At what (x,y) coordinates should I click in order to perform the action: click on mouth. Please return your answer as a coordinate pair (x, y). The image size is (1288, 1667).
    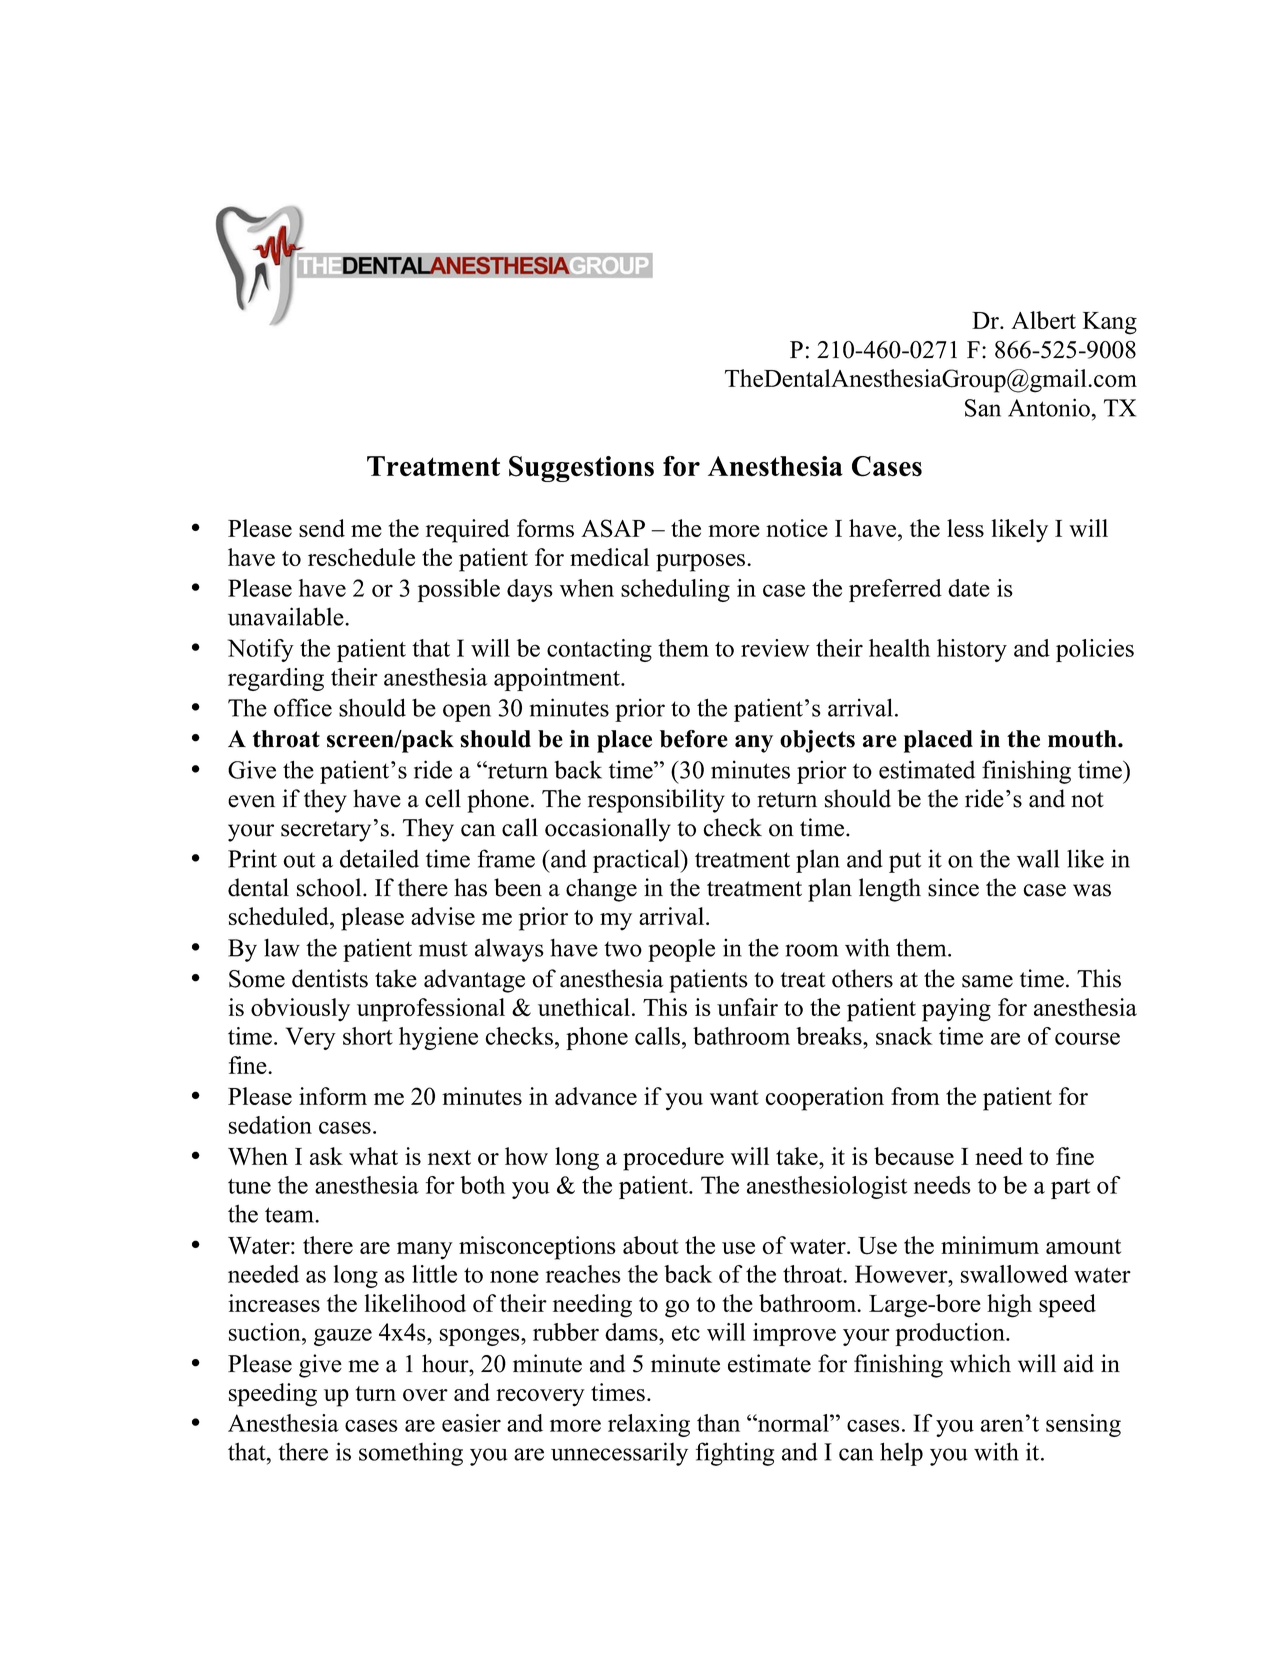
    Looking at the image, I should click on (1083, 739).
